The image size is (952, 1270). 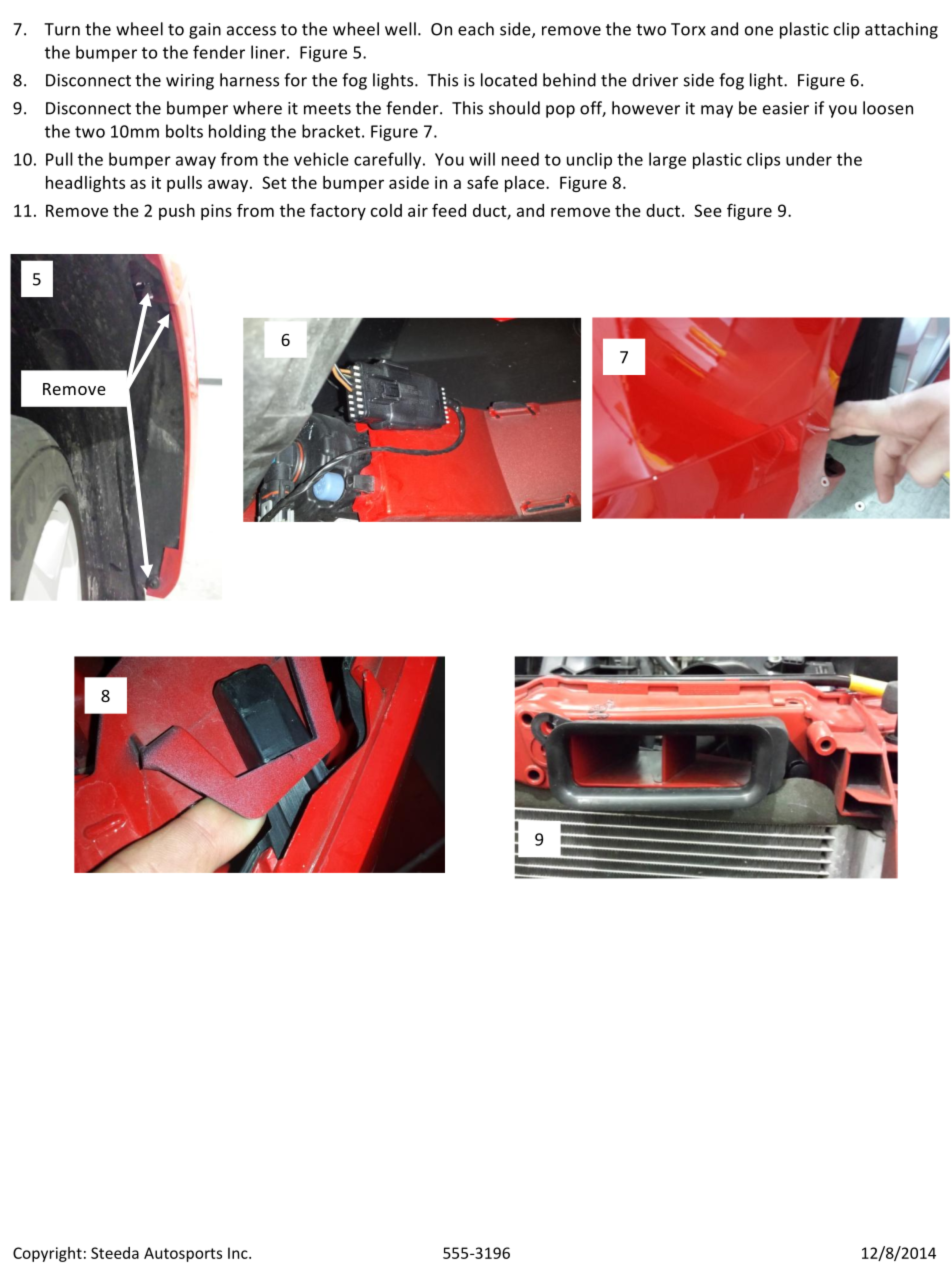 What do you see at coordinates (418, 210) in the screenshot?
I see `air` at bounding box center [418, 210].
